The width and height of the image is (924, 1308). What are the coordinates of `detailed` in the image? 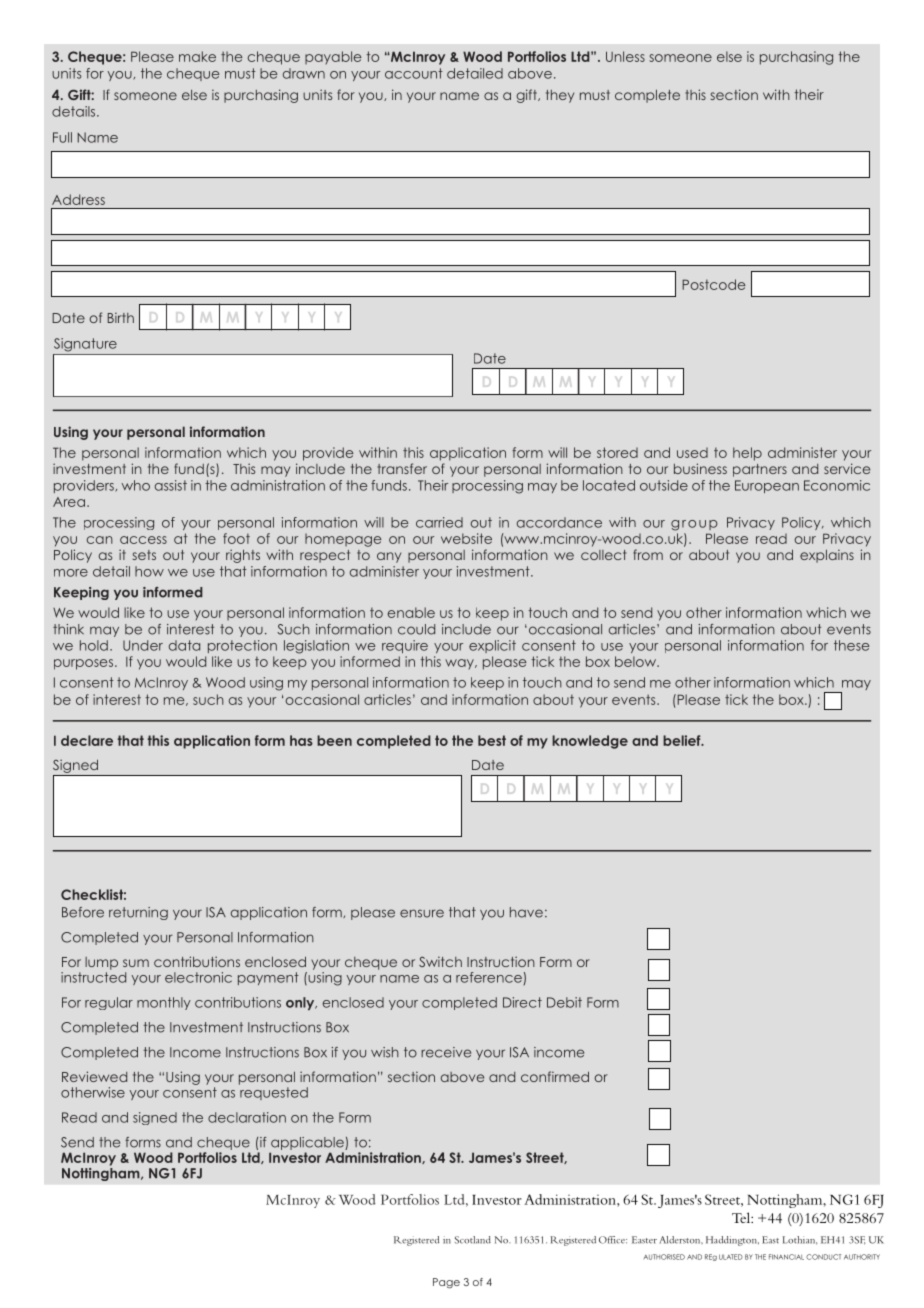 It's located at (475, 73).
